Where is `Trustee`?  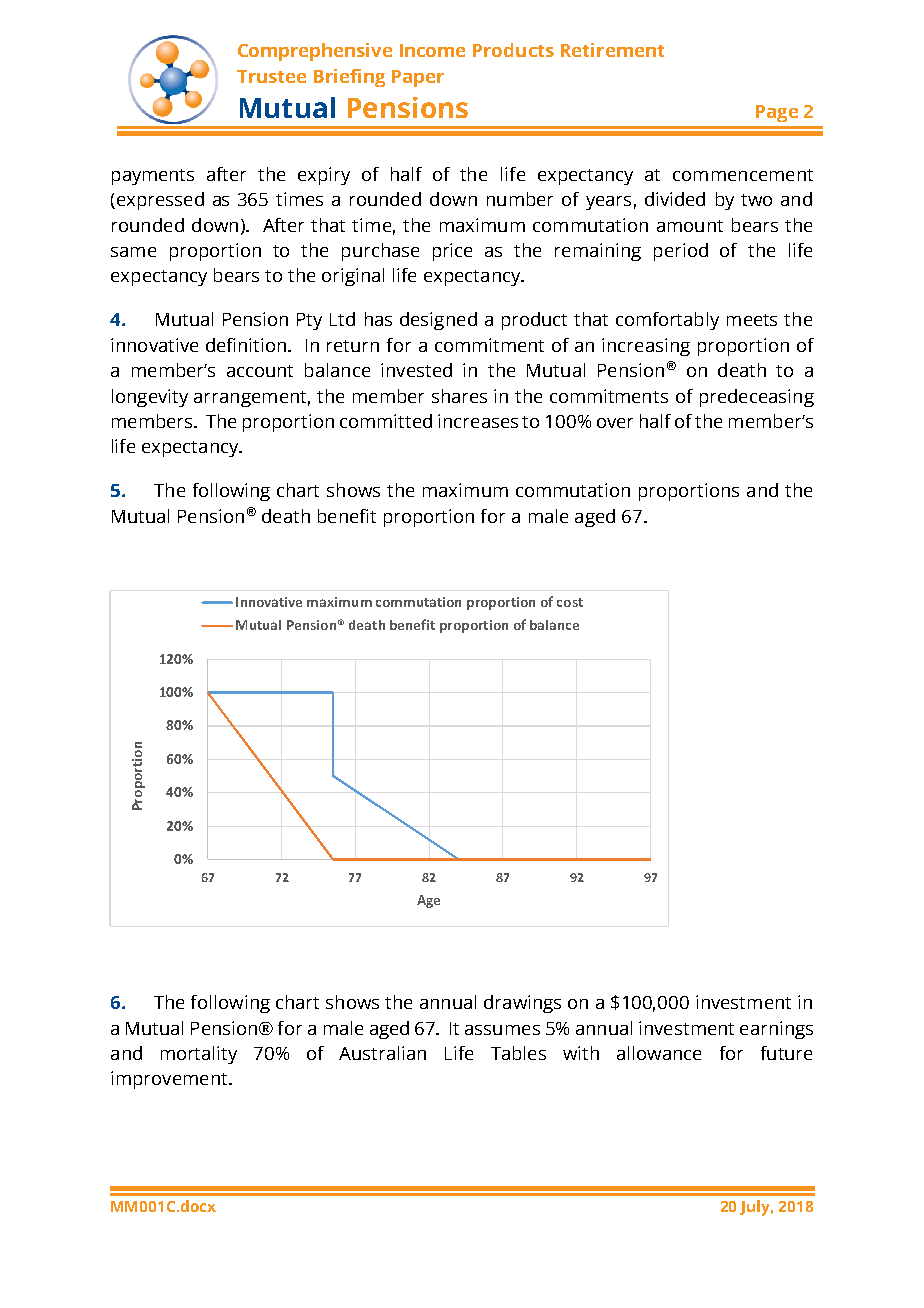
Trustee is located at coordinates (271, 76).
